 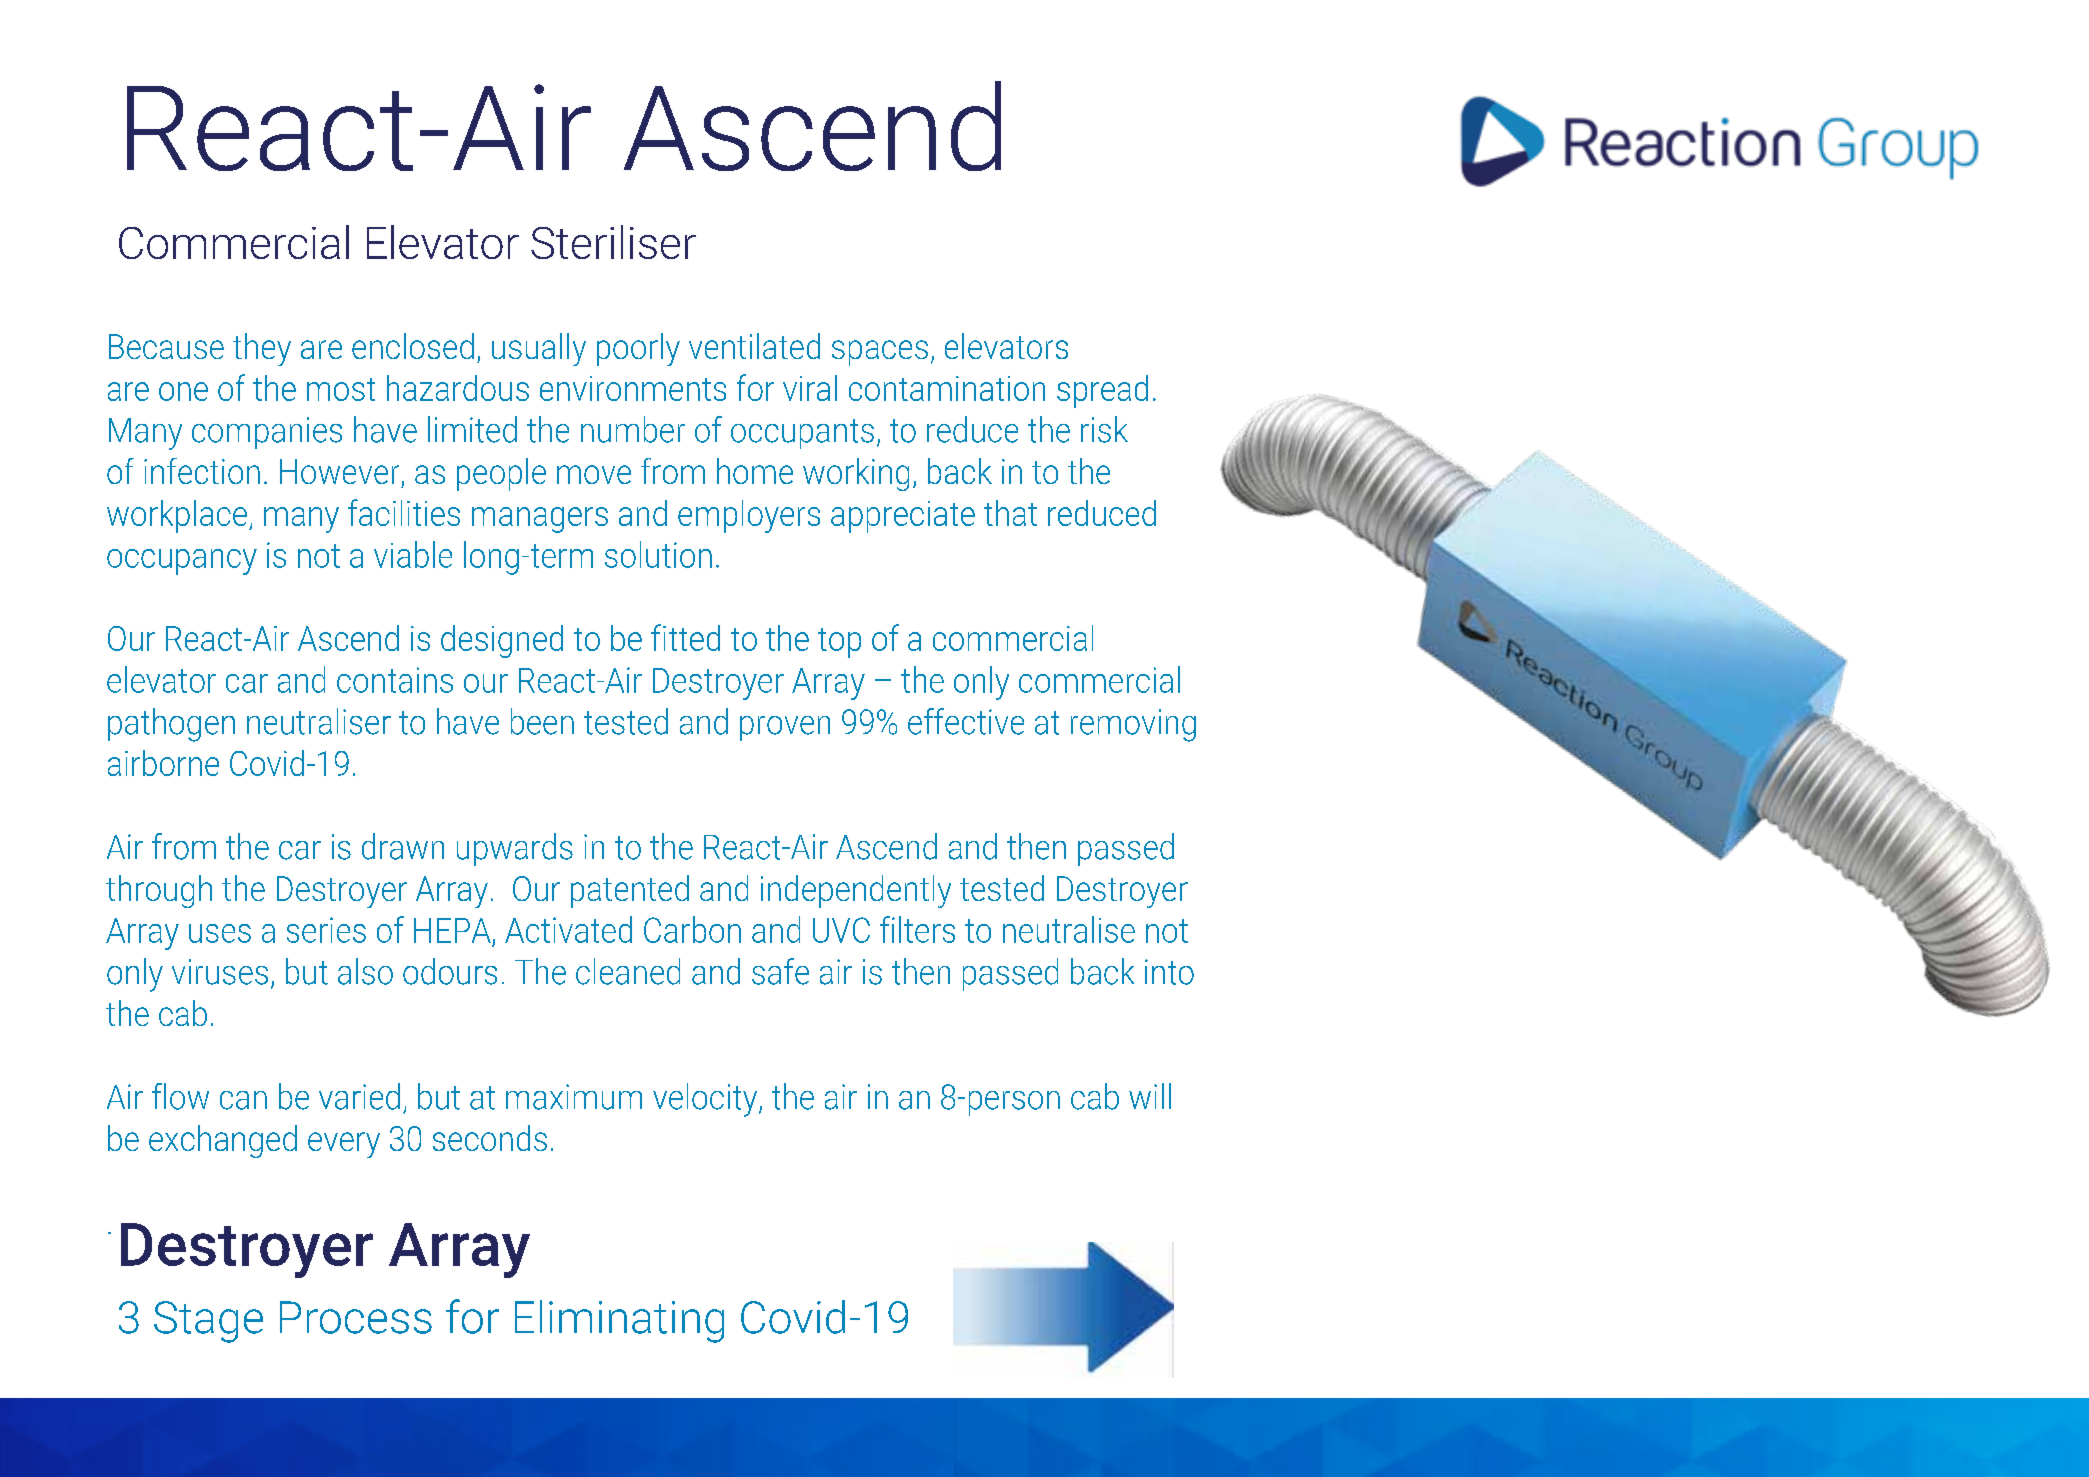 What do you see at coordinates (685, 637) in the screenshot?
I see `fitted` at bounding box center [685, 637].
